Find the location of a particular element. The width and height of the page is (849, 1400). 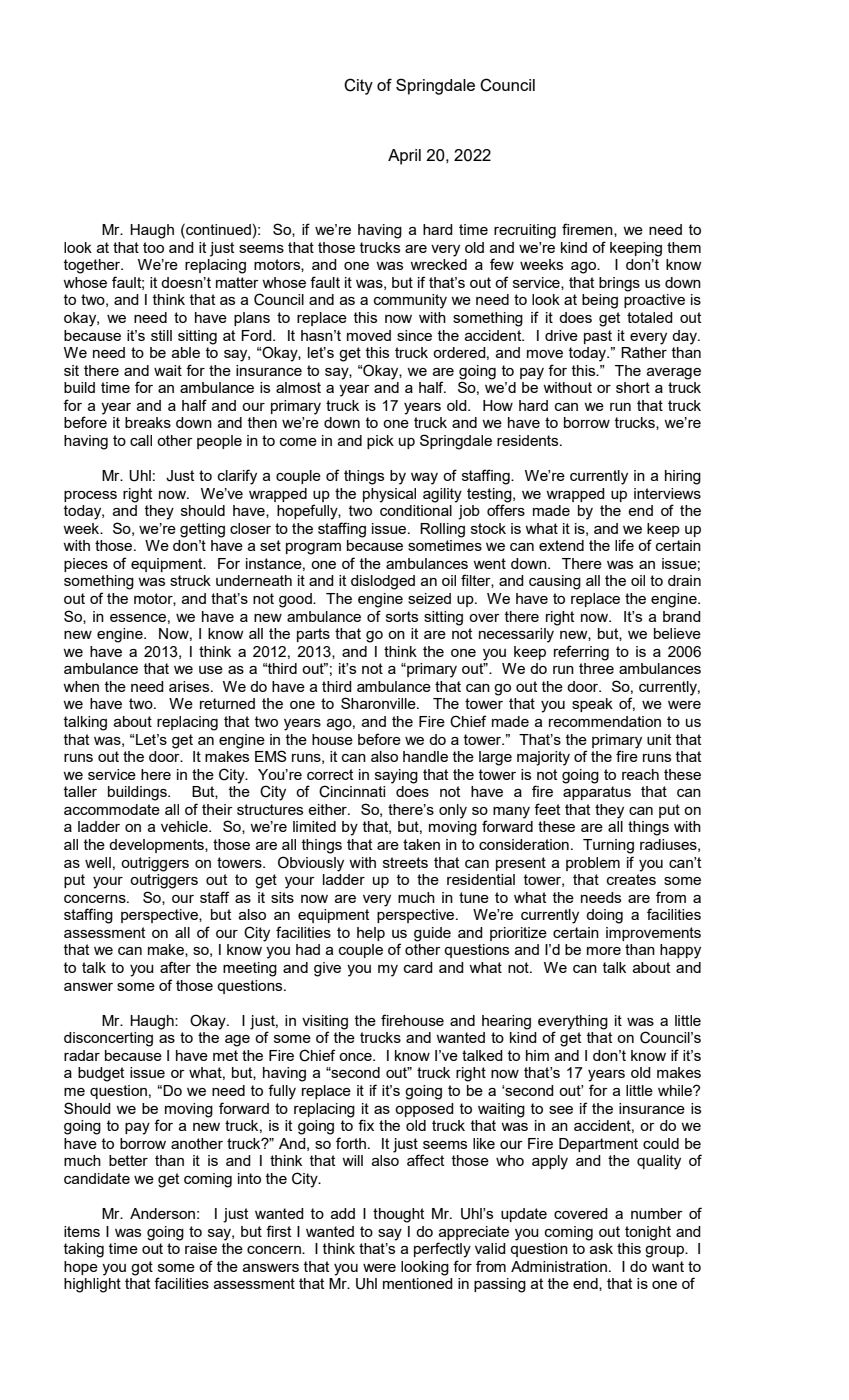

April is located at coordinates (404, 157).
